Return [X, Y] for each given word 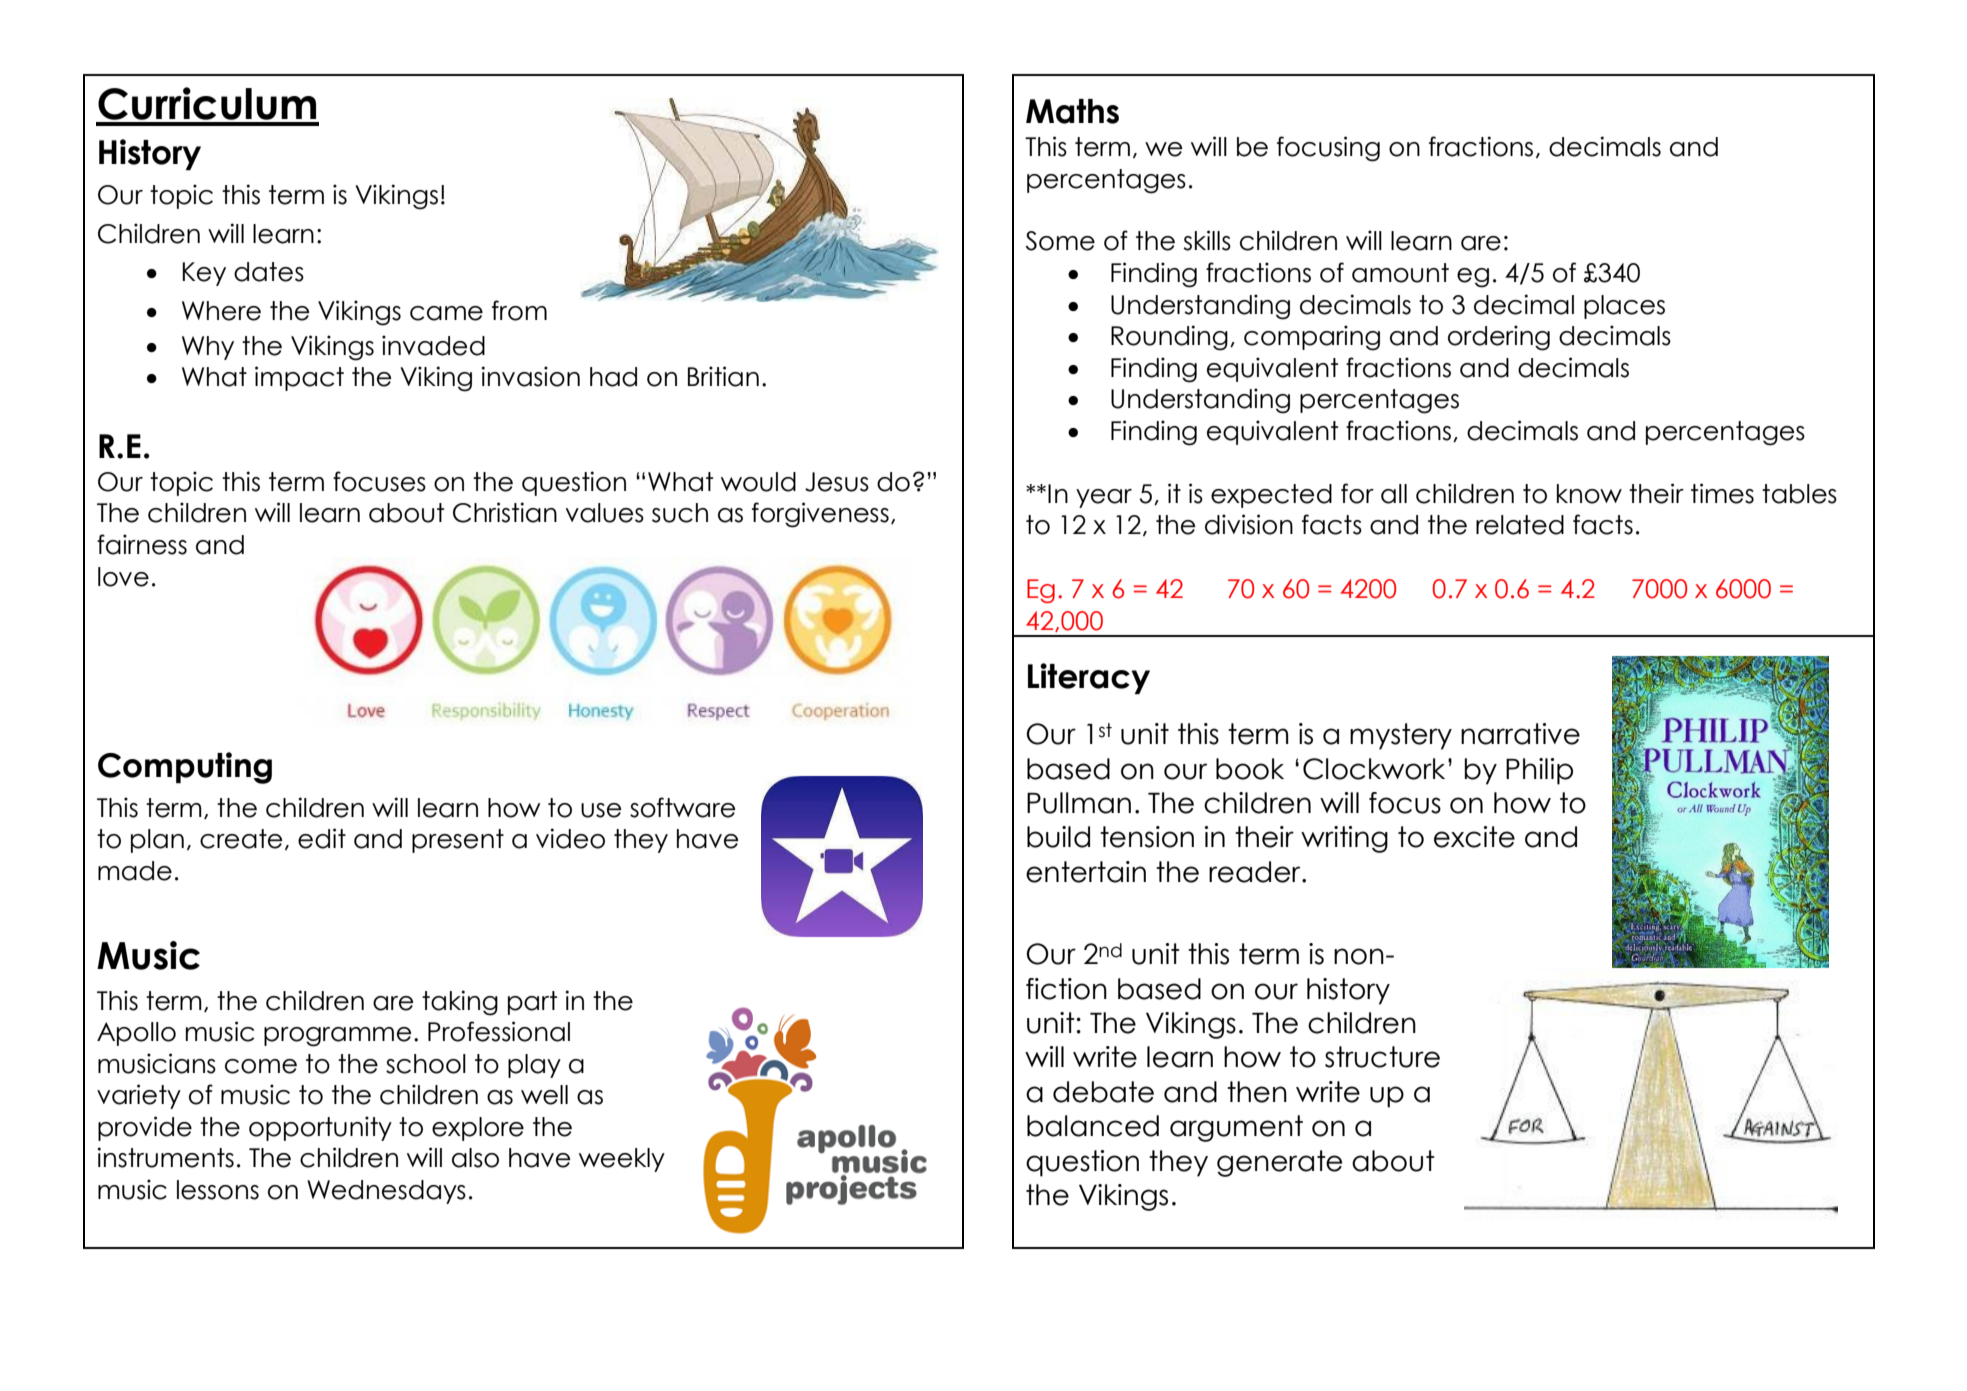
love [123, 577]
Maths [1072, 111]
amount [1400, 273]
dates [269, 272]
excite [1474, 837]
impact [299, 378]
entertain [1086, 872]
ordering [1499, 338]
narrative [1520, 734]
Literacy [1089, 678]
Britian [723, 376]
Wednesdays [386, 1192]
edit [322, 838]
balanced [1093, 1126]
